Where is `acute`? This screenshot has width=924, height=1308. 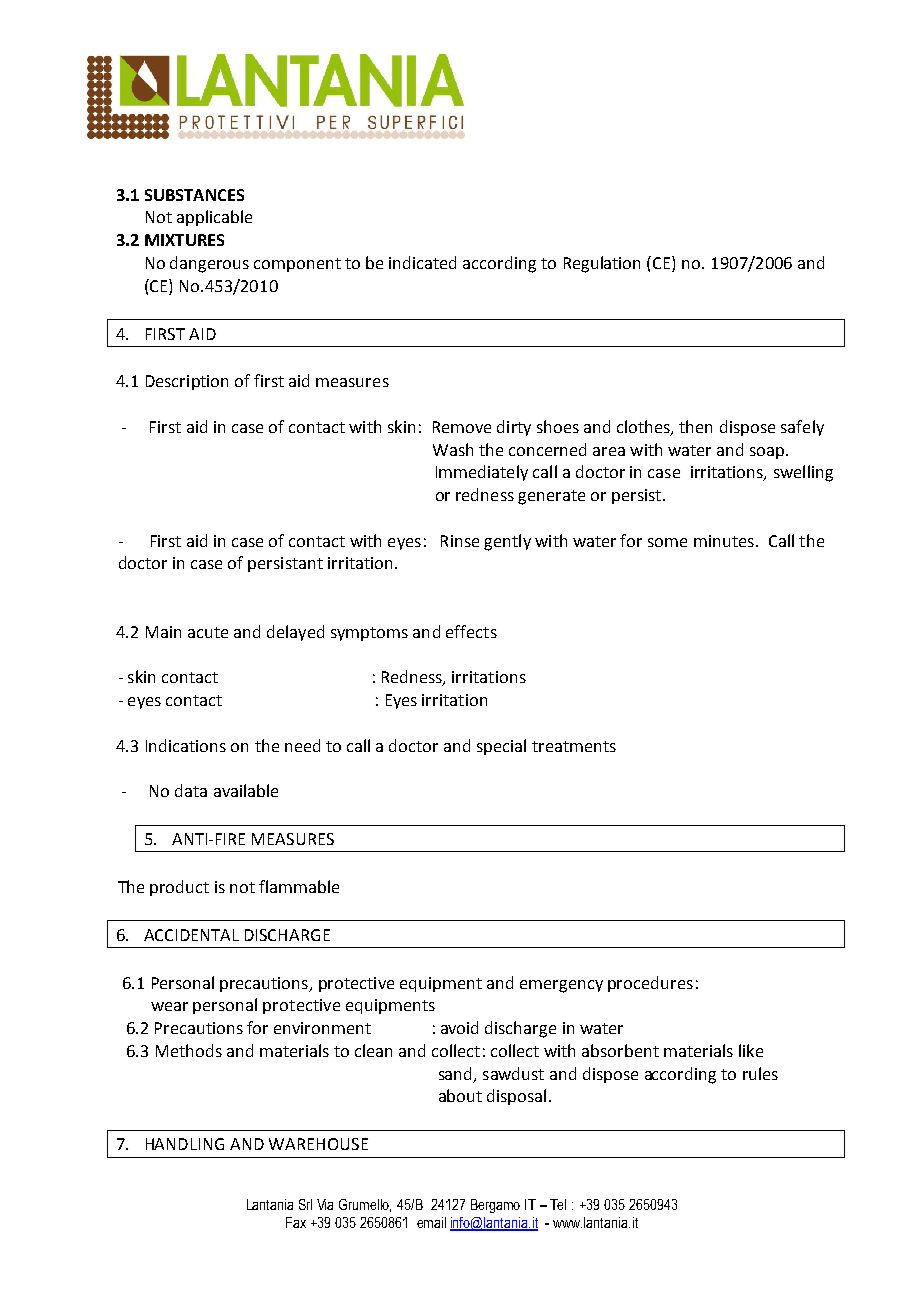
acute is located at coordinates (208, 632).
